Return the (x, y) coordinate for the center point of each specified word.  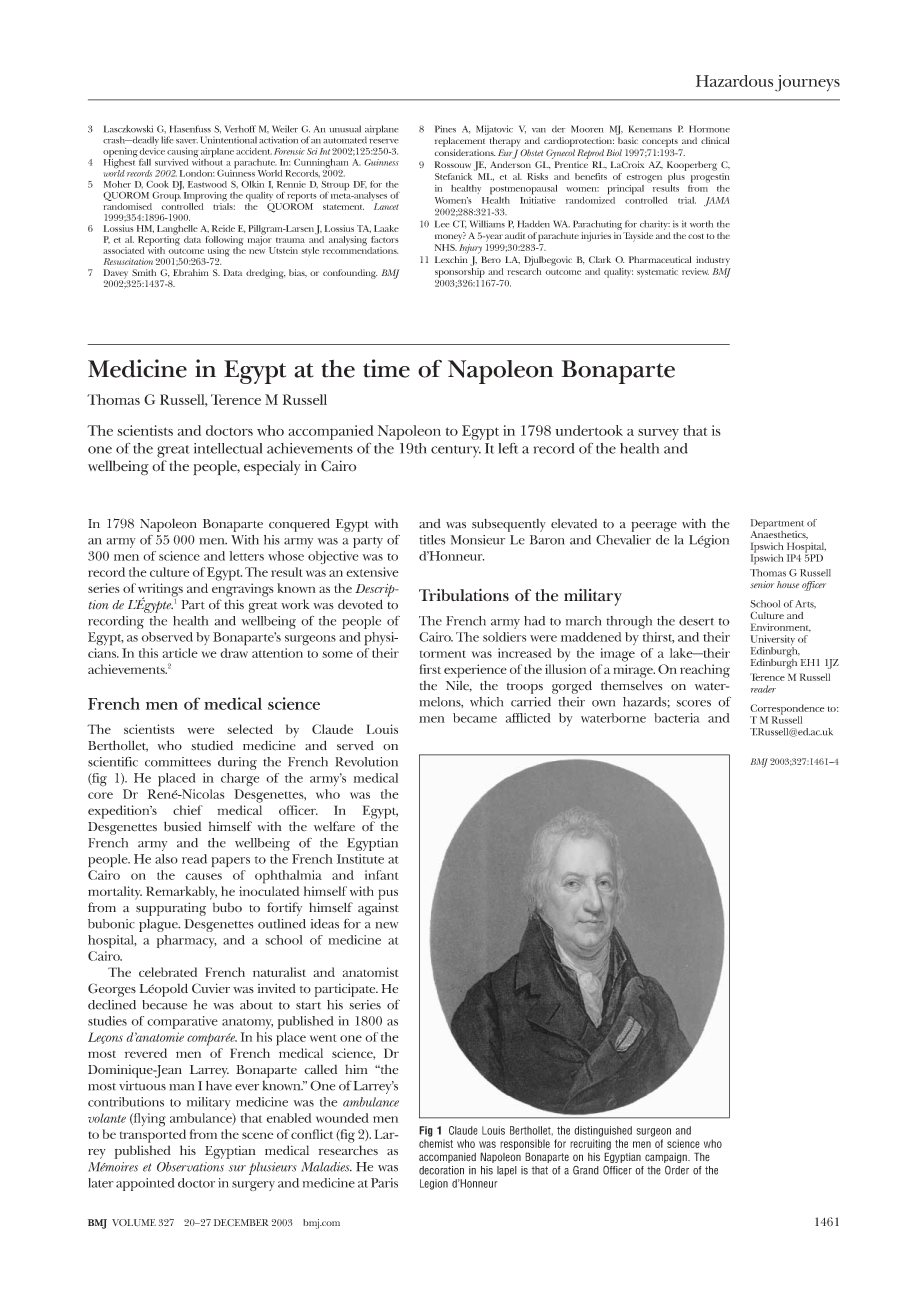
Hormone (709, 129)
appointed (145, 1184)
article (180, 653)
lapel (507, 1171)
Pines (445, 129)
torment (443, 654)
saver (187, 141)
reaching (705, 671)
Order (677, 1170)
